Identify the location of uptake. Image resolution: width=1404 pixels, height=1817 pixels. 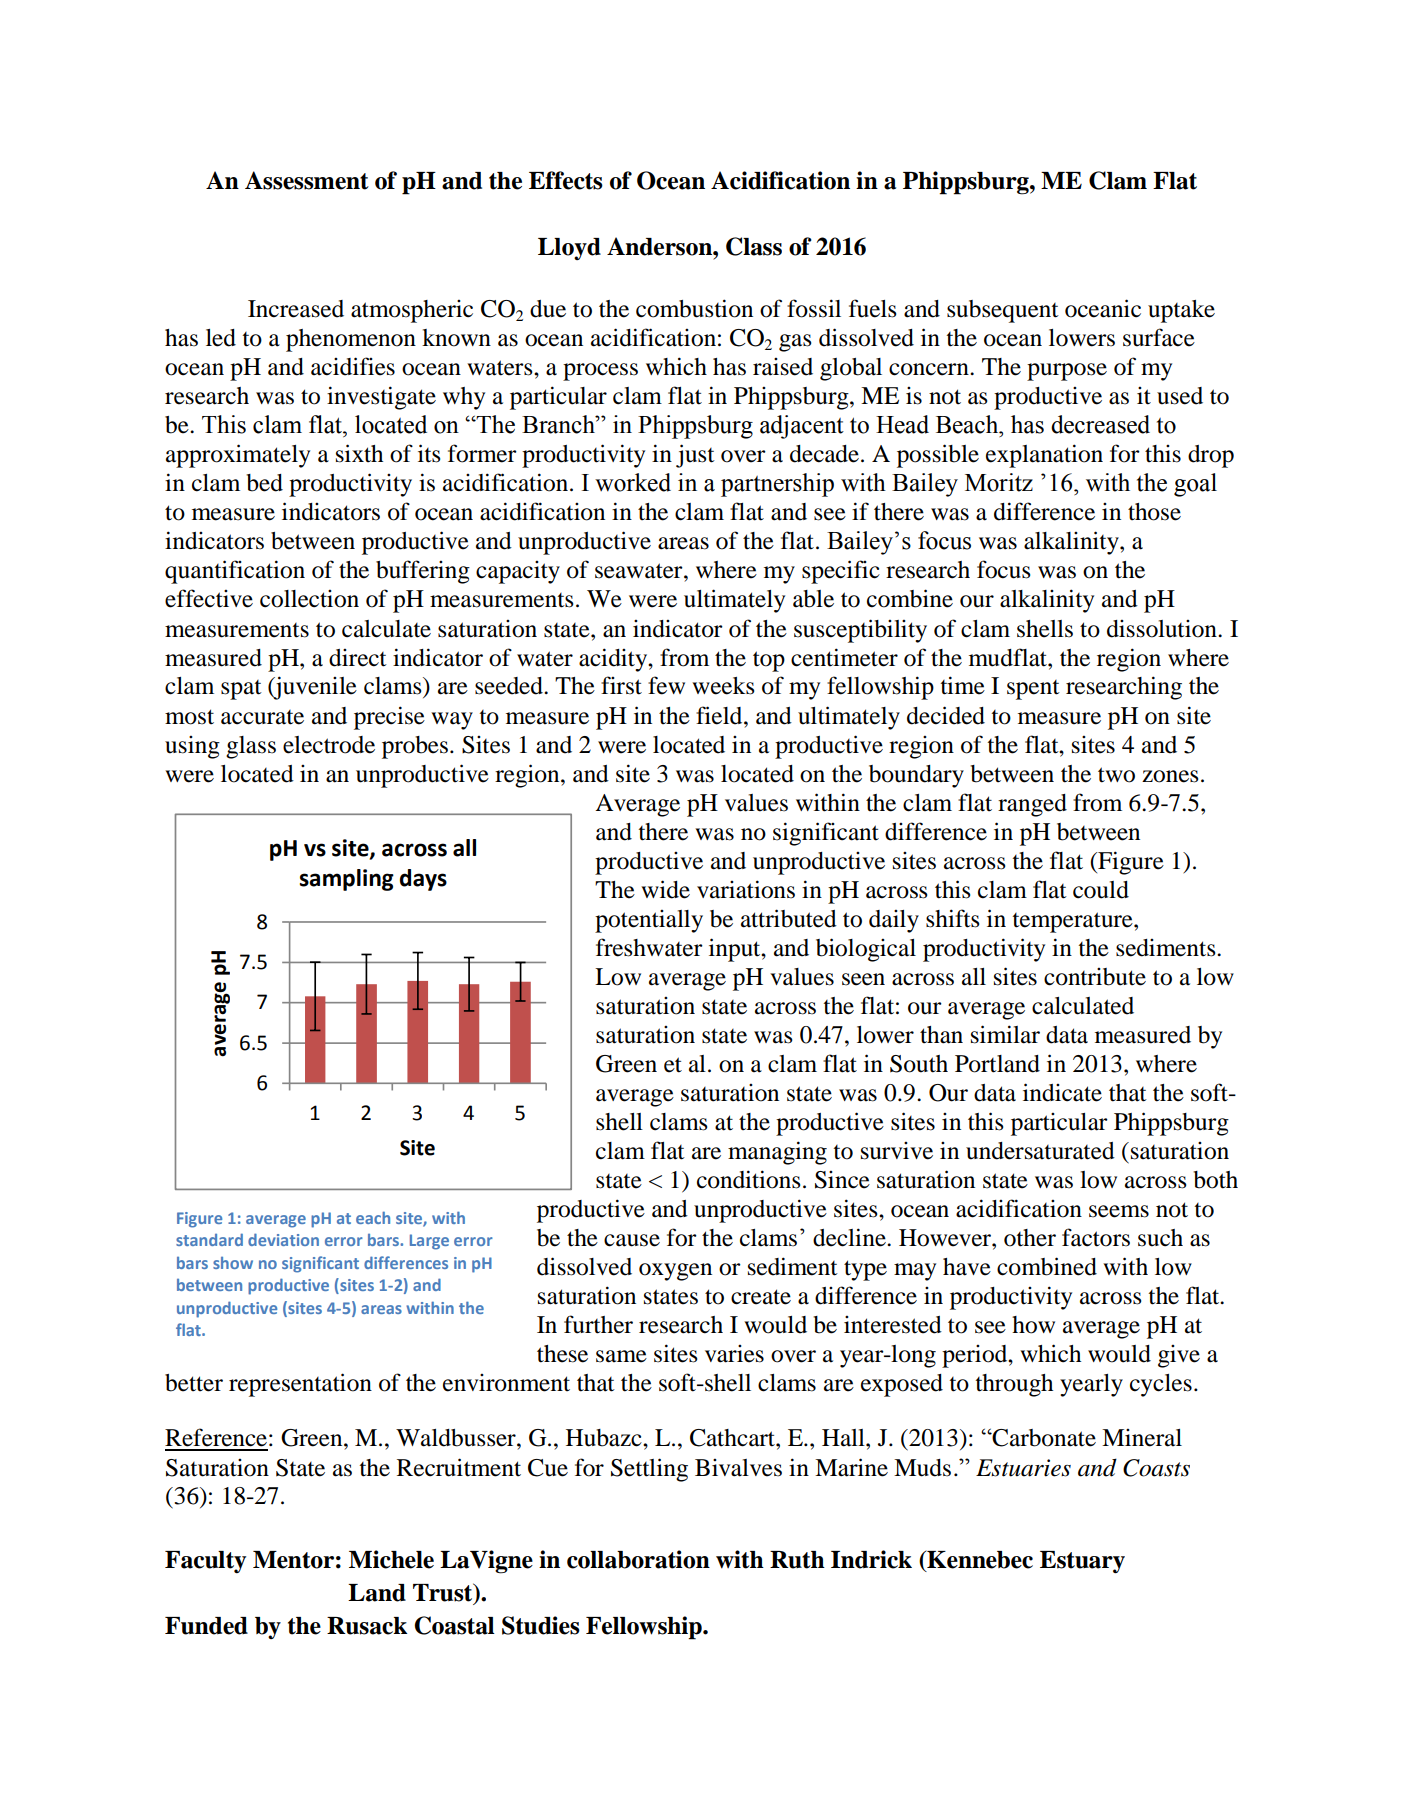
(1181, 311).
